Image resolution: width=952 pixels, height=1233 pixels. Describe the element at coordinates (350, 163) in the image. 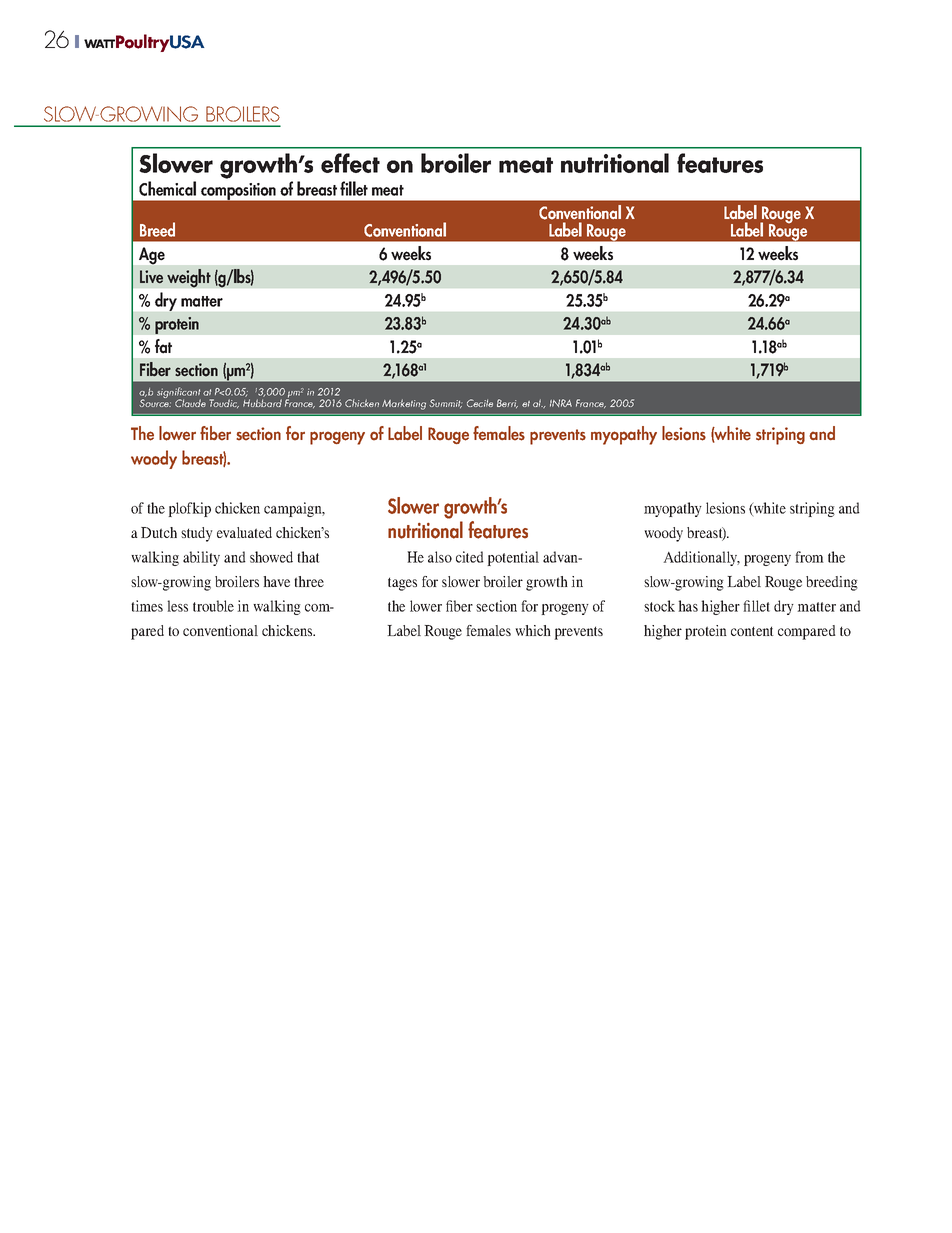

I see `effect` at that location.
